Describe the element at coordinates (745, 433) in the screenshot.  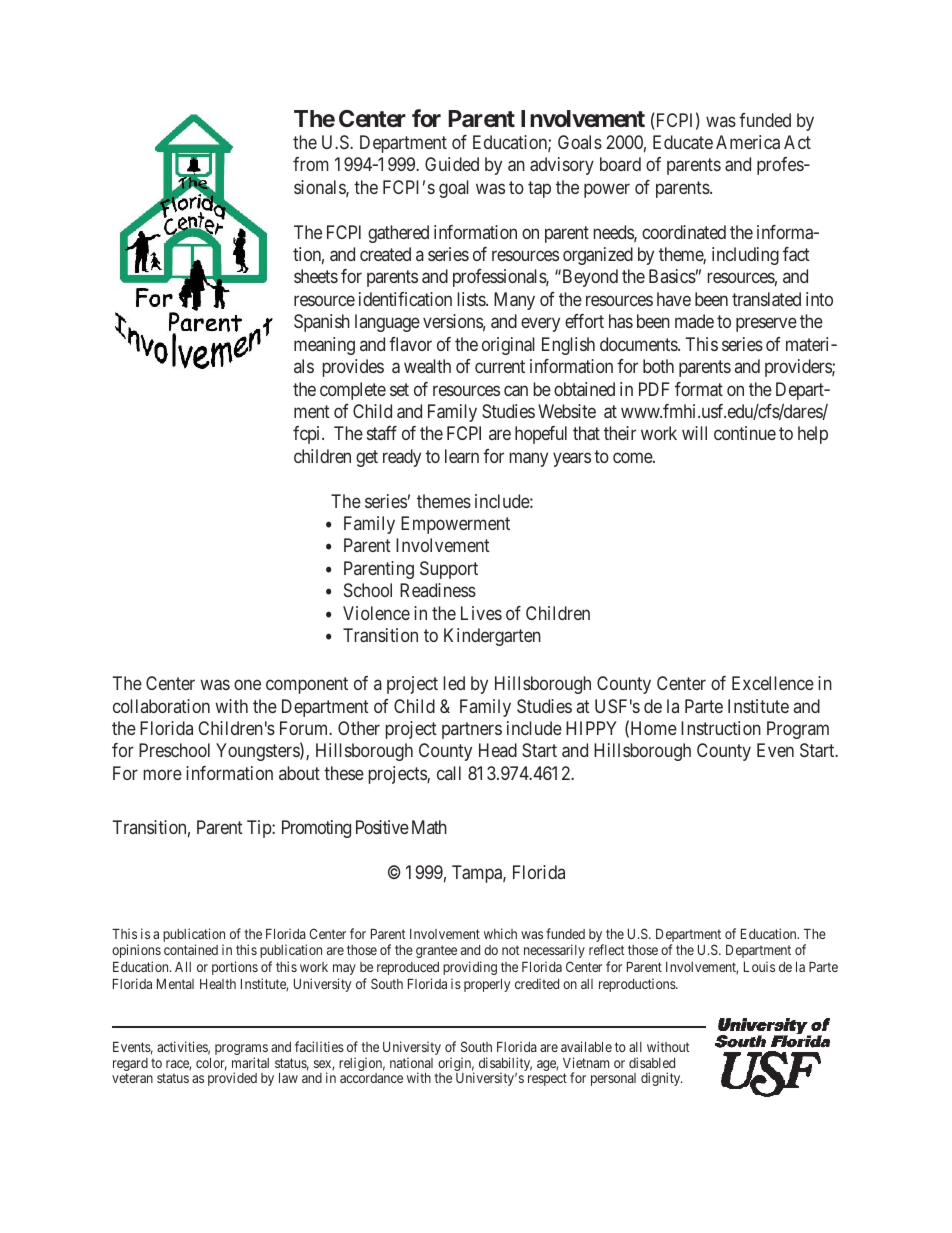
I see `continue` at that location.
